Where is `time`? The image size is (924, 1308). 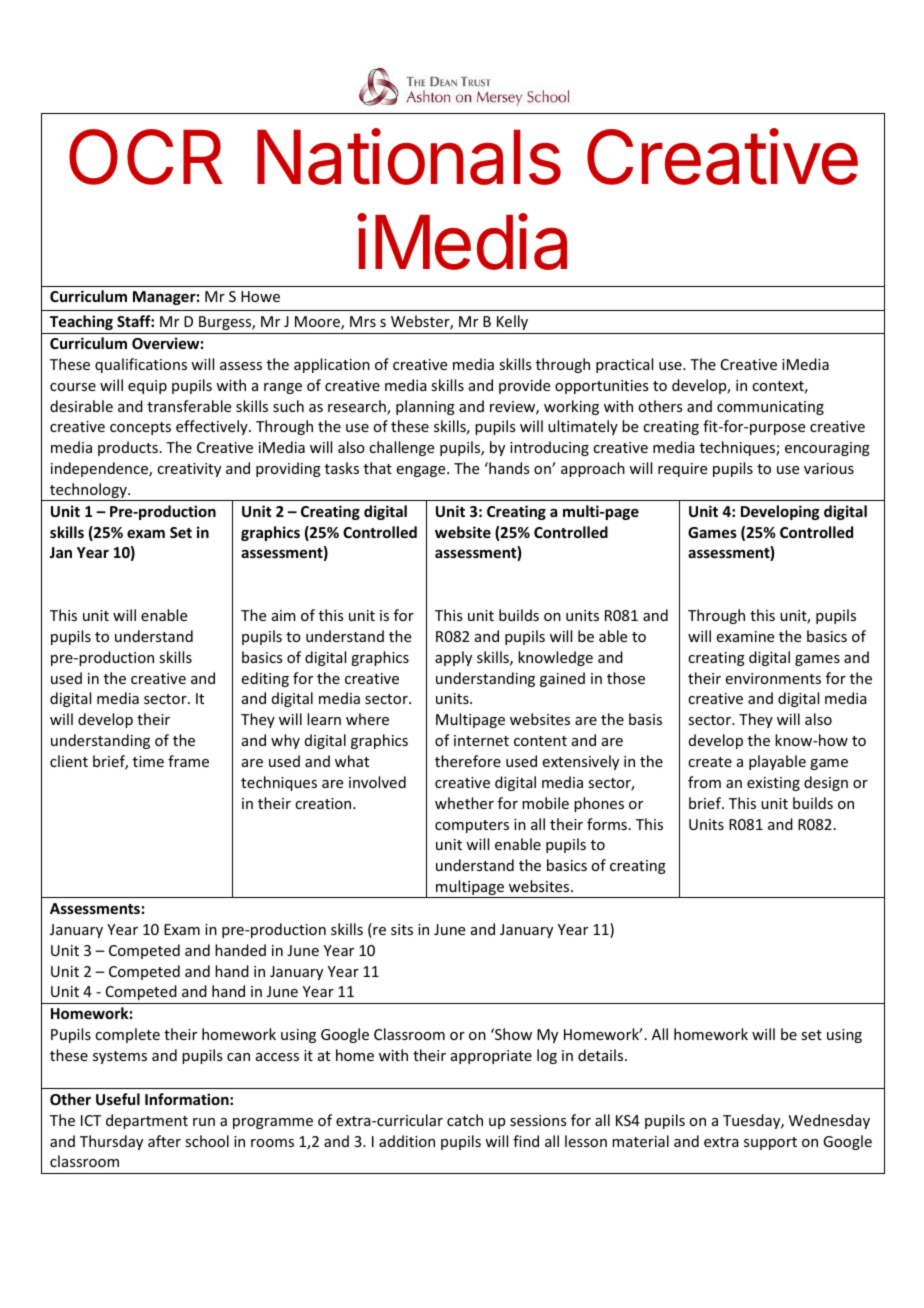
time is located at coordinates (148, 761).
